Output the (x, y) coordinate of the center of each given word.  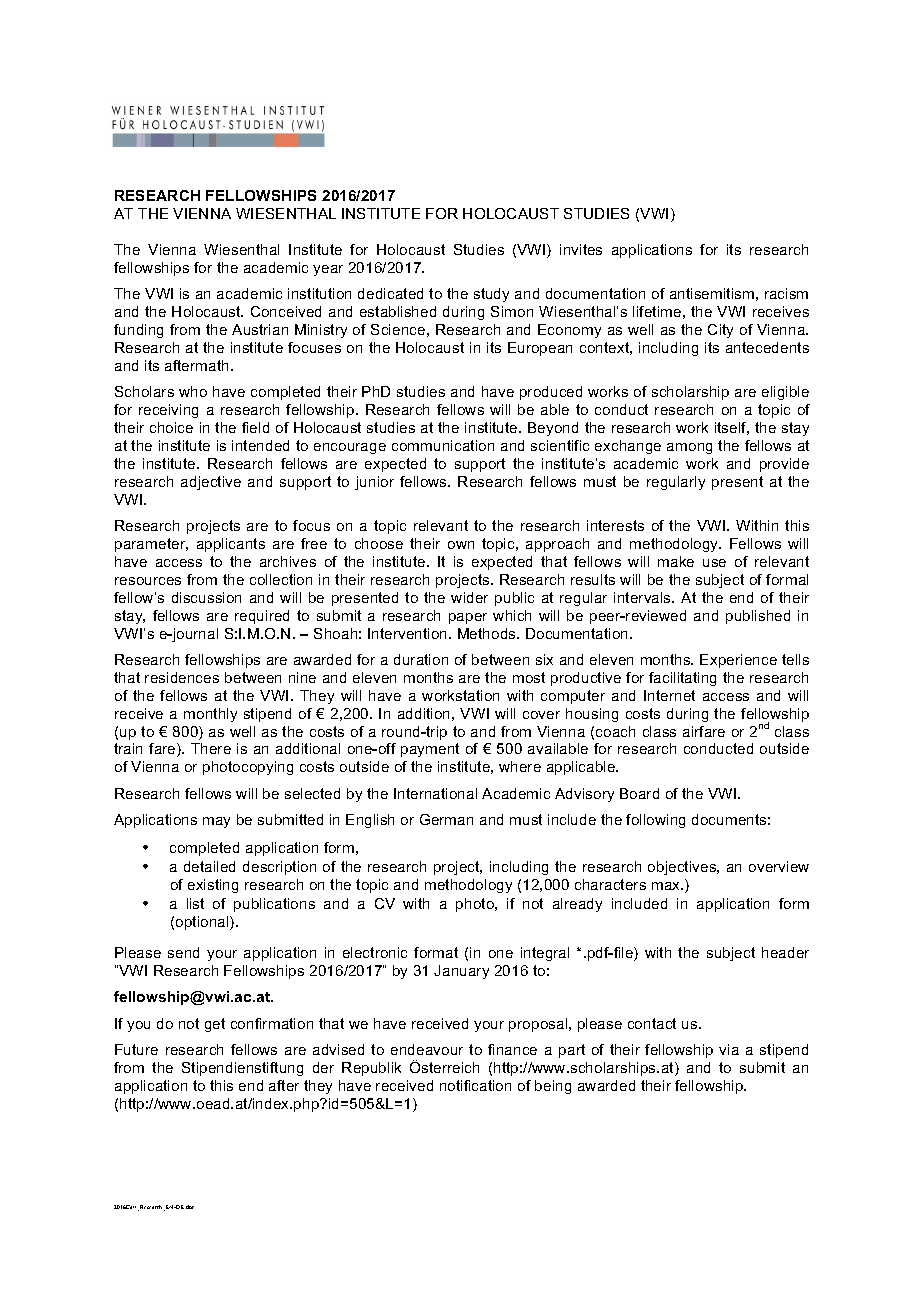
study (491, 295)
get (215, 1025)
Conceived (286, 311)
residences (182, 677)
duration (421, 659)
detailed (209, 866)
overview (779, 866)
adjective (211, 483)
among (689, 448)
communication (443, 445)
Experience (738, 661)
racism (786, 293)
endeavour (427, 1049)
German (446, 819)
